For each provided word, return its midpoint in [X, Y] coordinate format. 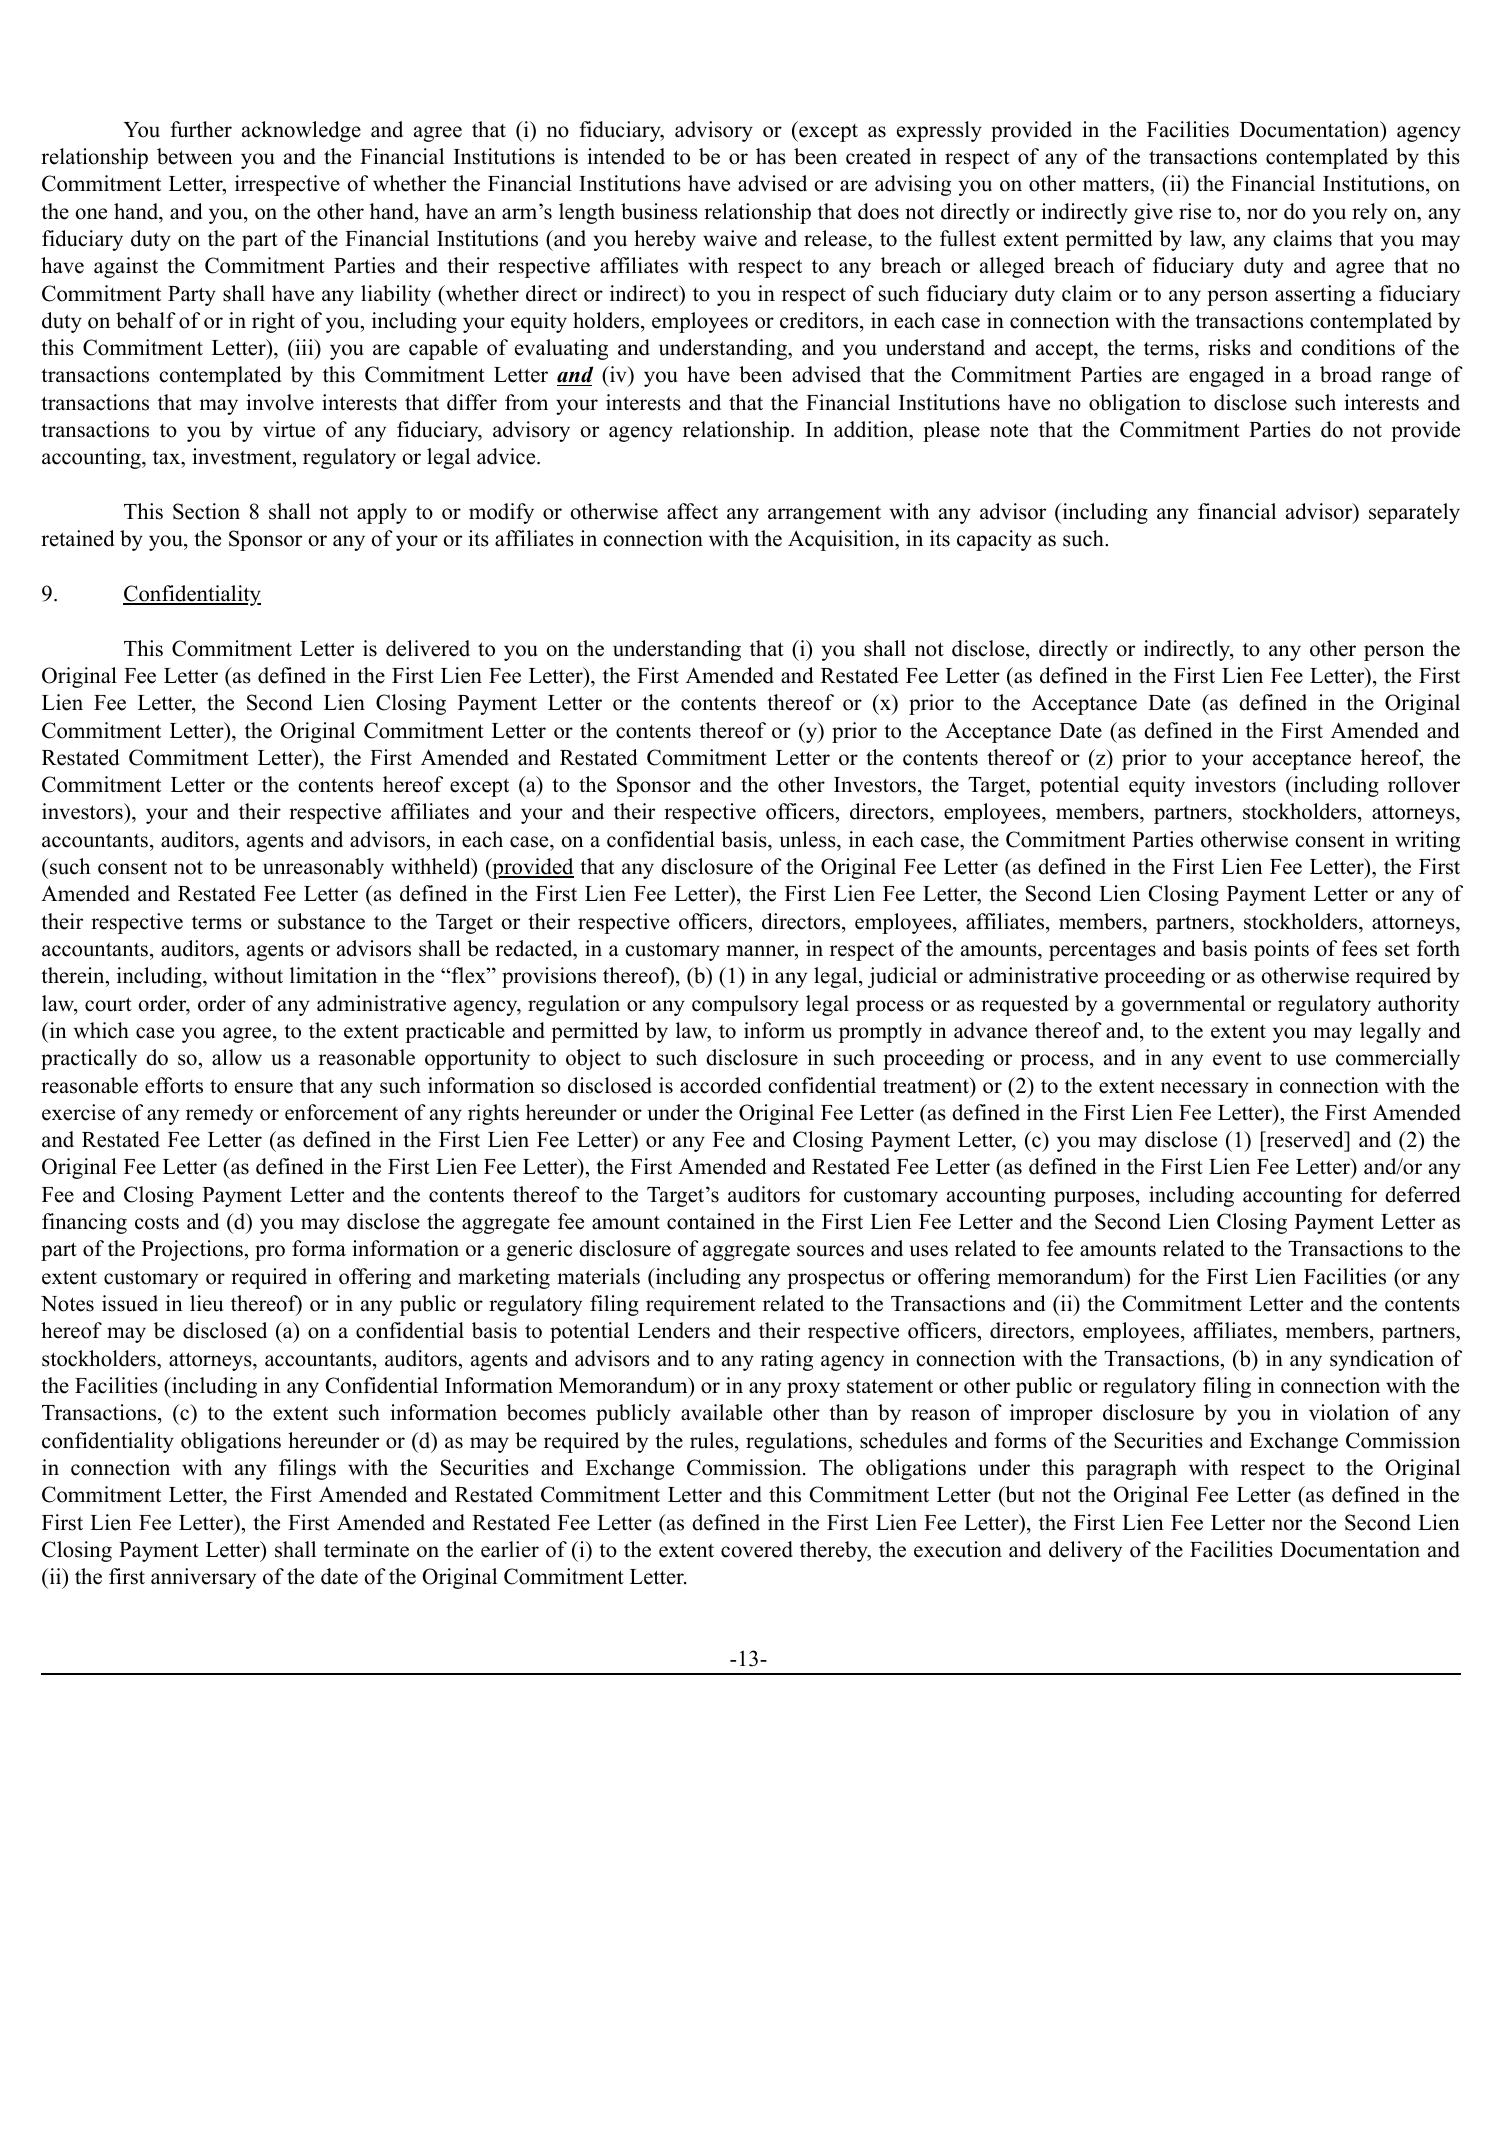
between [195, 156]
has [771, 156]
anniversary [203, 1578]
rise [1195, 211]
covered [757, 1549]
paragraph [1131, 1469]
